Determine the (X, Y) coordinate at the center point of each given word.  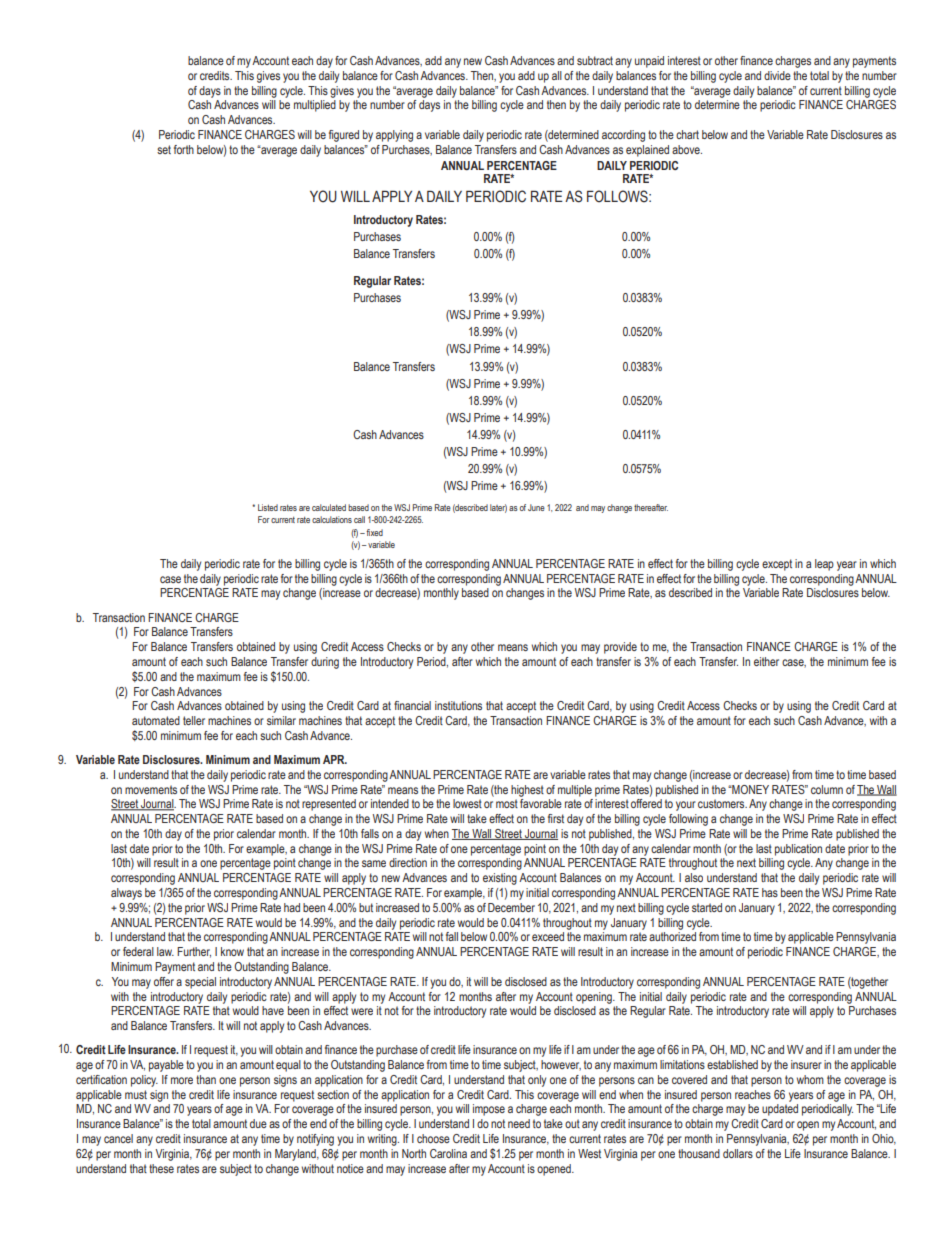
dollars (738, 1153)
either (766, 661)
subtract (595, 60)
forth (184, 149)
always (126, 894)
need (519, 1123)
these (161, 1168)
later (498, 508)
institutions (458, 705)
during (325, 663)
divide (777, 75)
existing (500, 879)
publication (798, 850)
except (777, 565)
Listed (268, 507)
